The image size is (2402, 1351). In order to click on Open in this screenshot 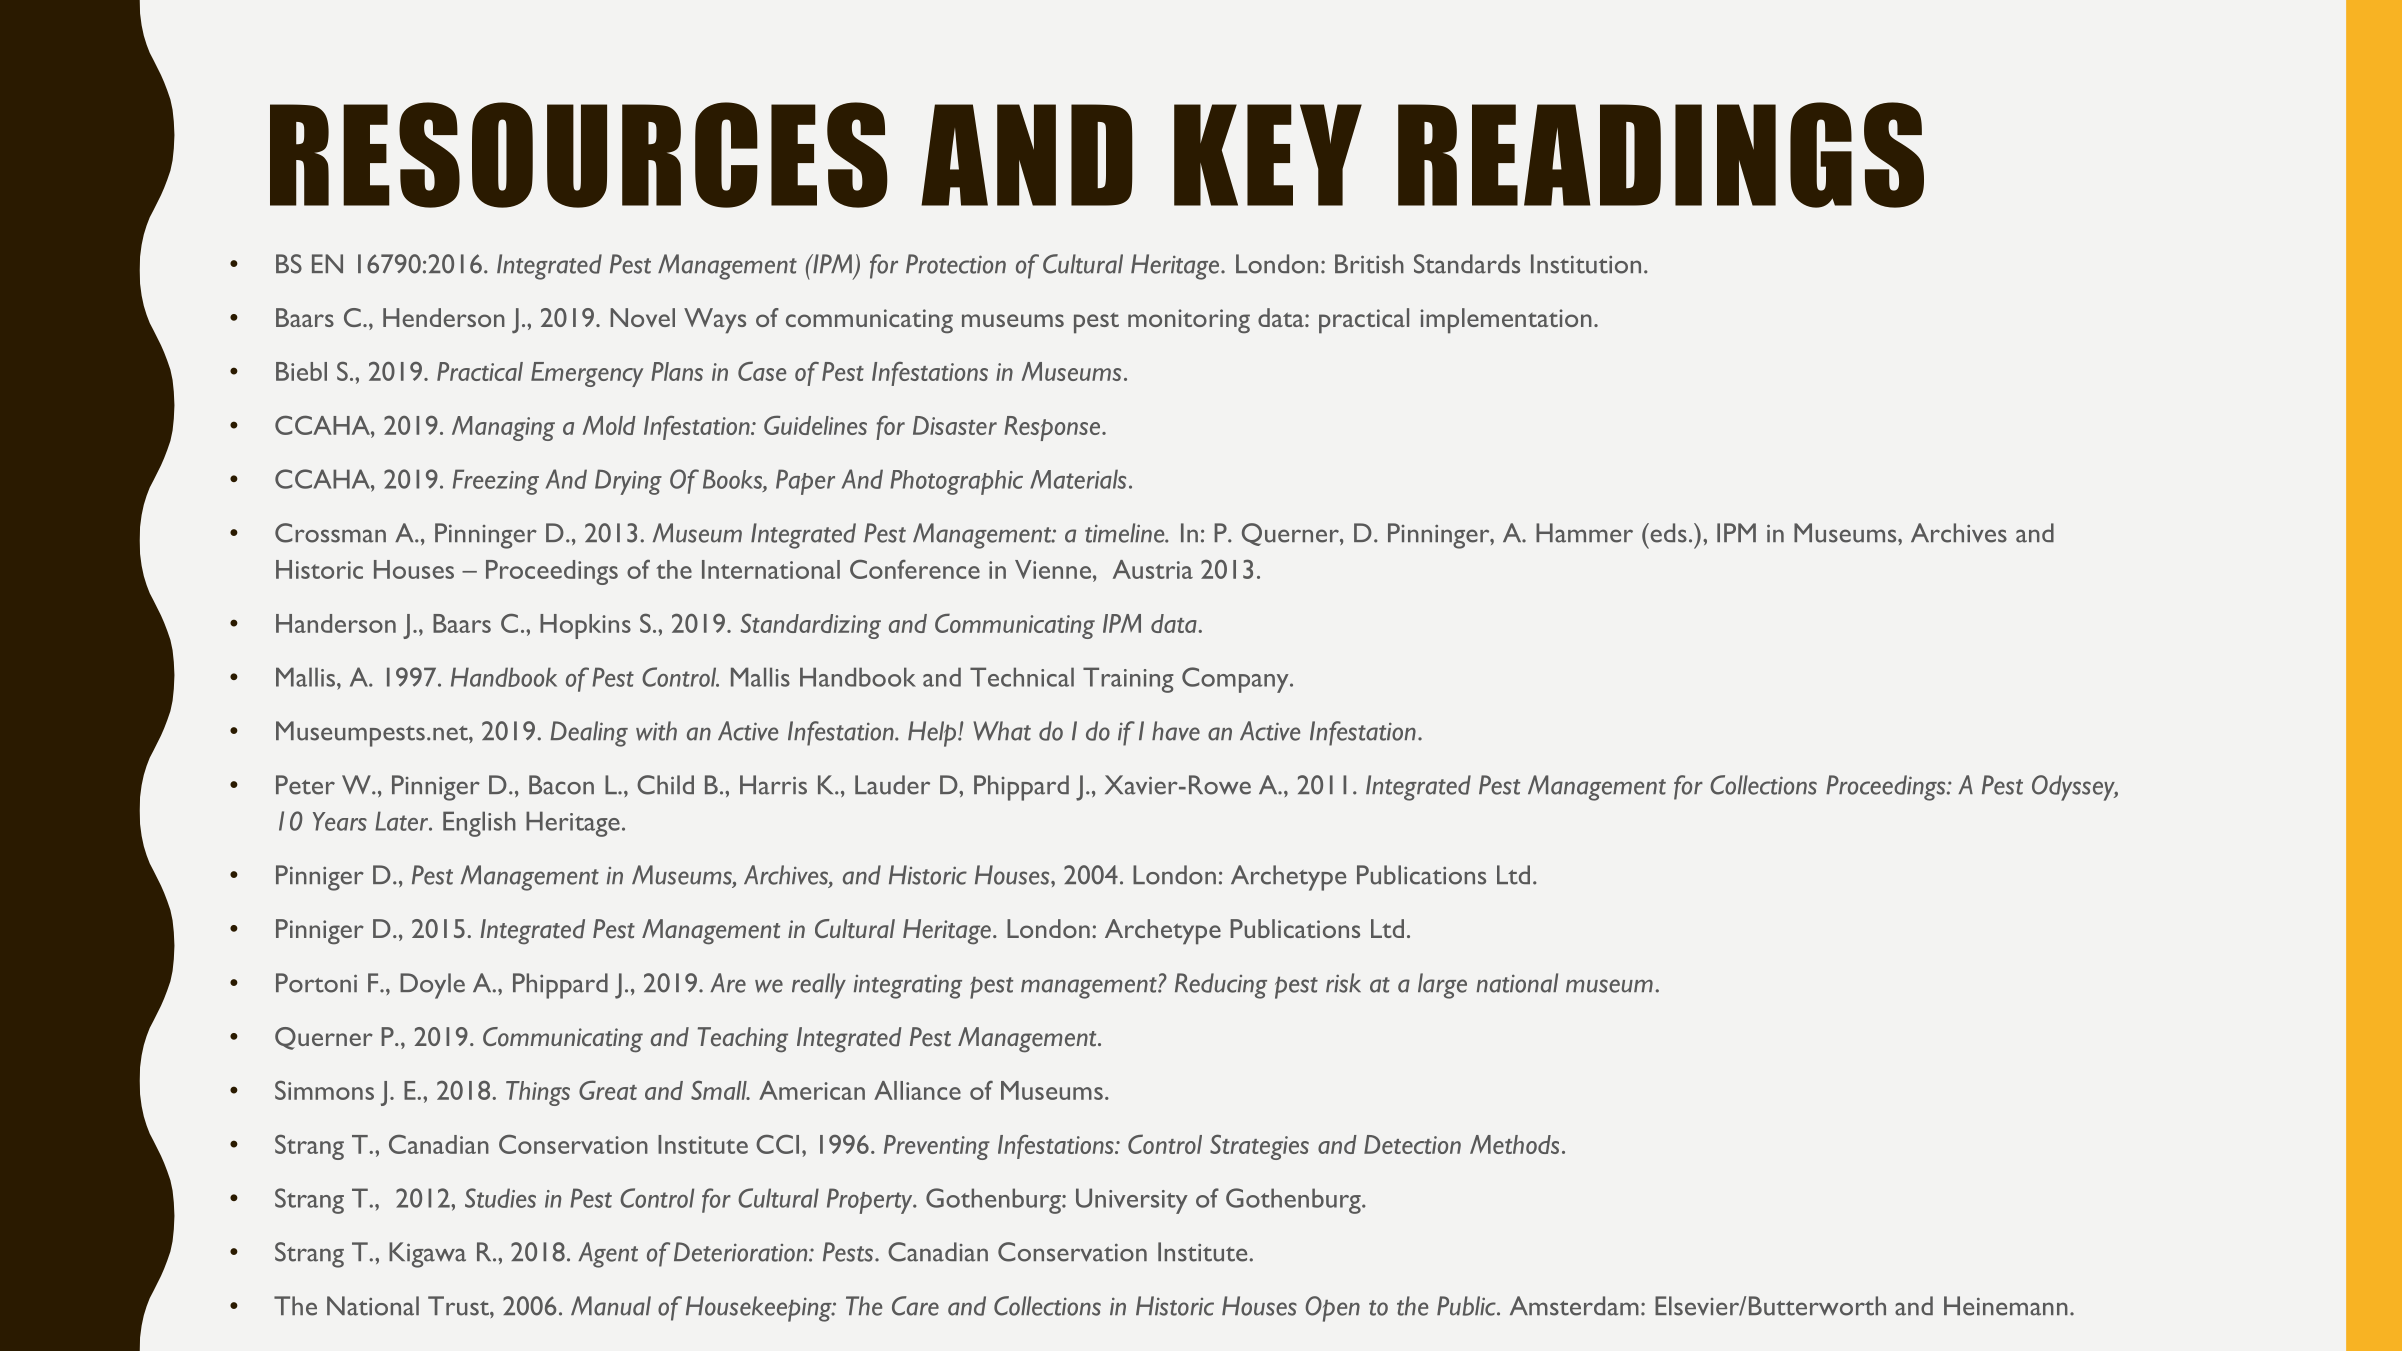, I will do `click(1332, 1309)`.
